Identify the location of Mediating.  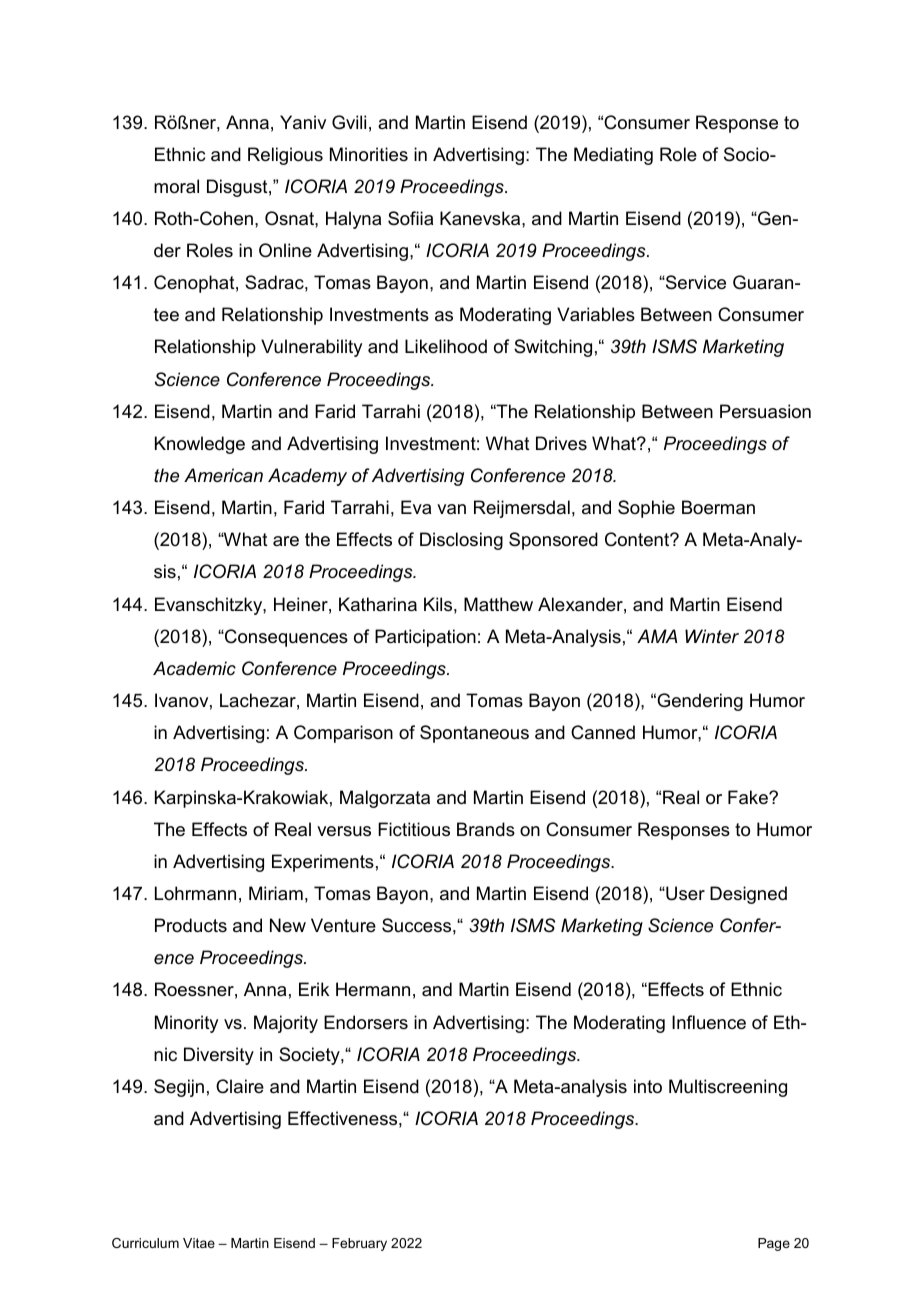
(613, 156).
